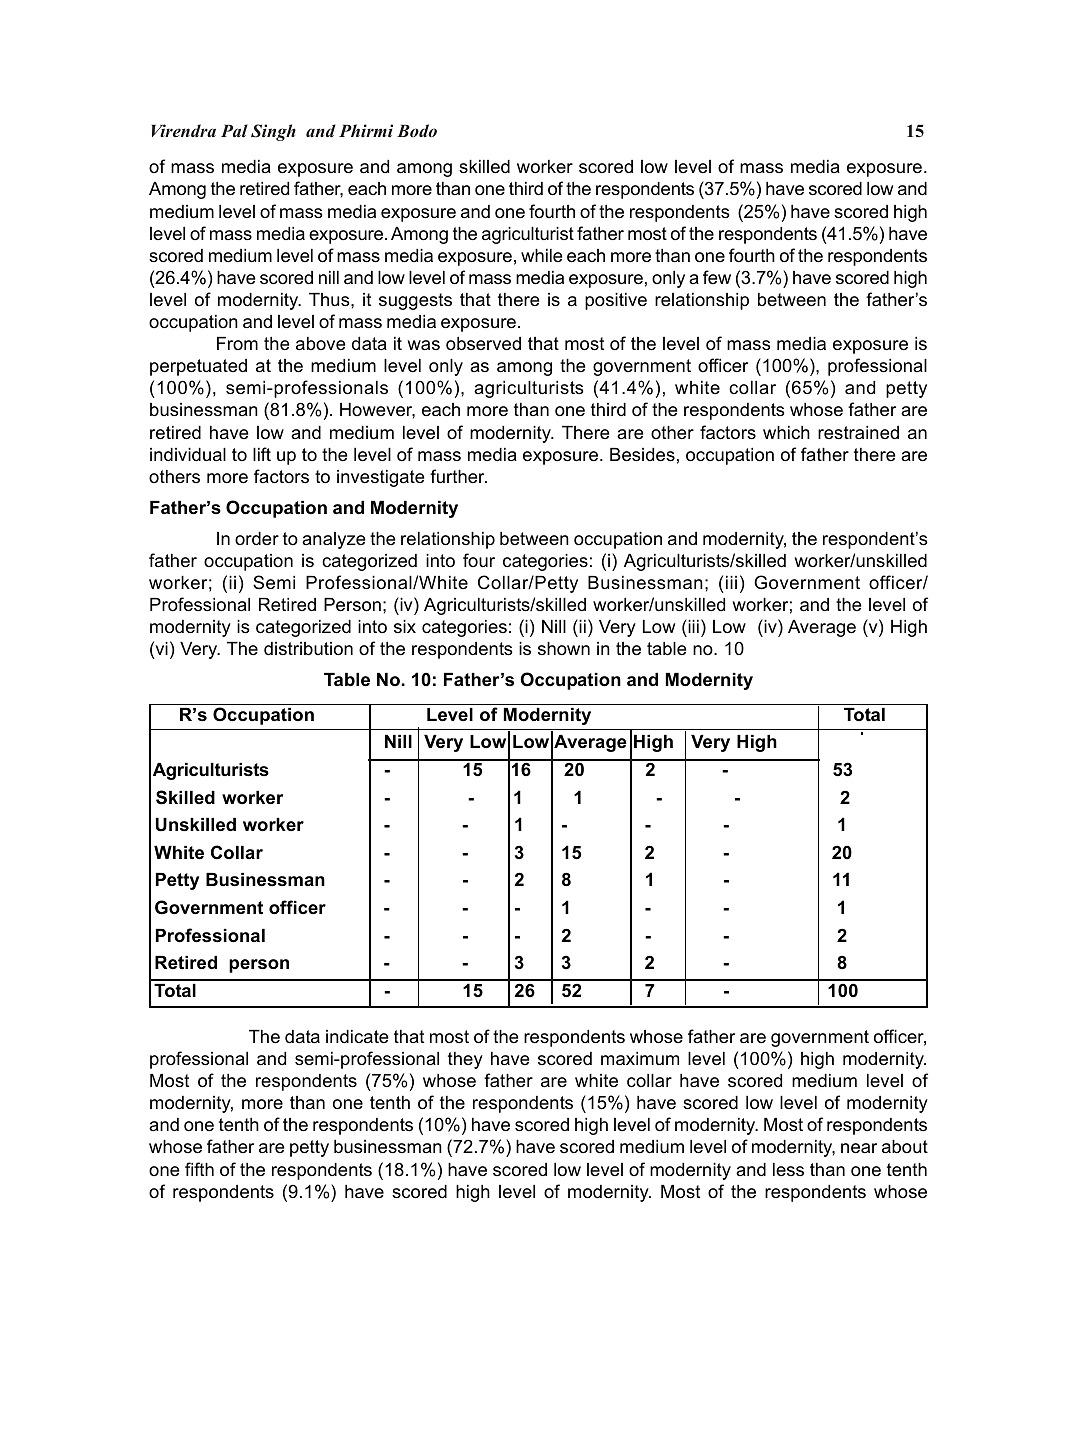 The height and width of the screenshot is (1442, 1077). Describe the element at coordinates (541, 255) in the screenshot. I see `while` at that location.
